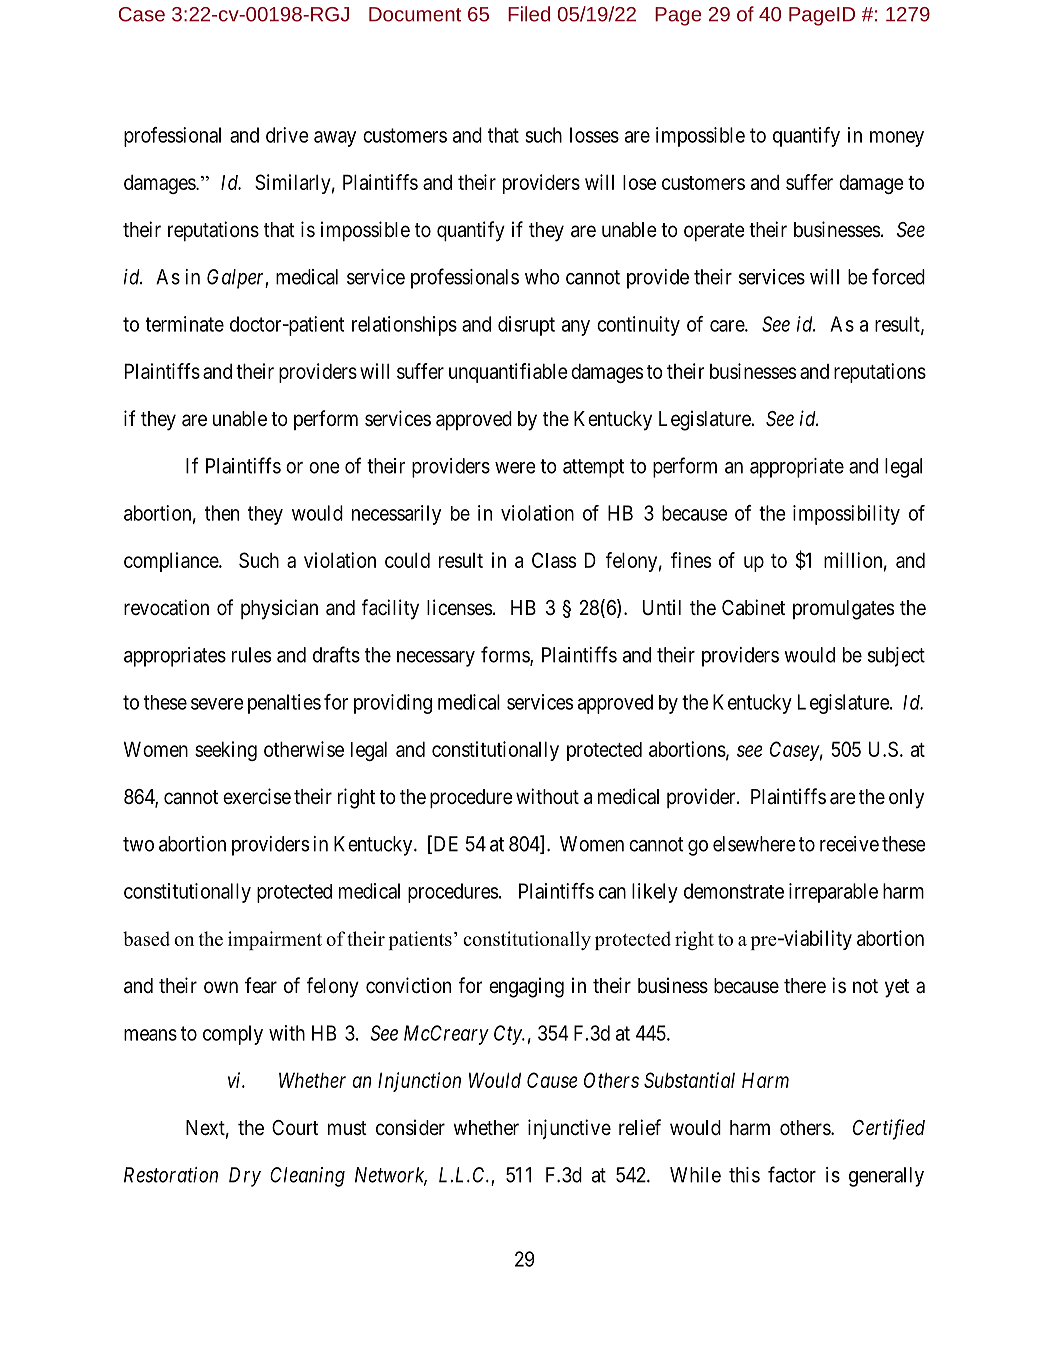  What do you see at coordinates (257, 796) in the document?
I see `exercise` at bounding box center [257, 796].
